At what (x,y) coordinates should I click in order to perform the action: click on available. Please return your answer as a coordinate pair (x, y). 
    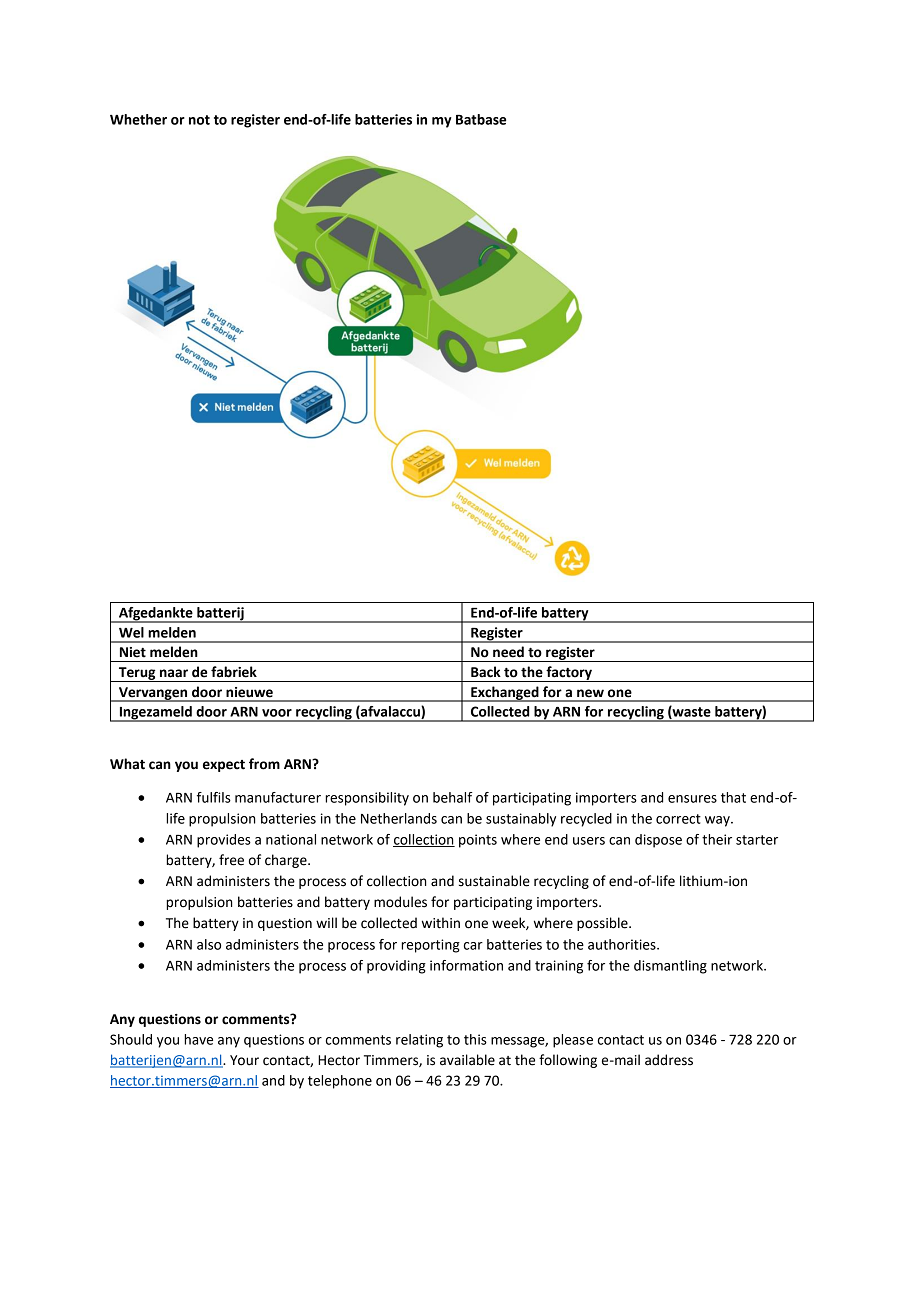
    Looking at the image, I should click on (467, 1060).
